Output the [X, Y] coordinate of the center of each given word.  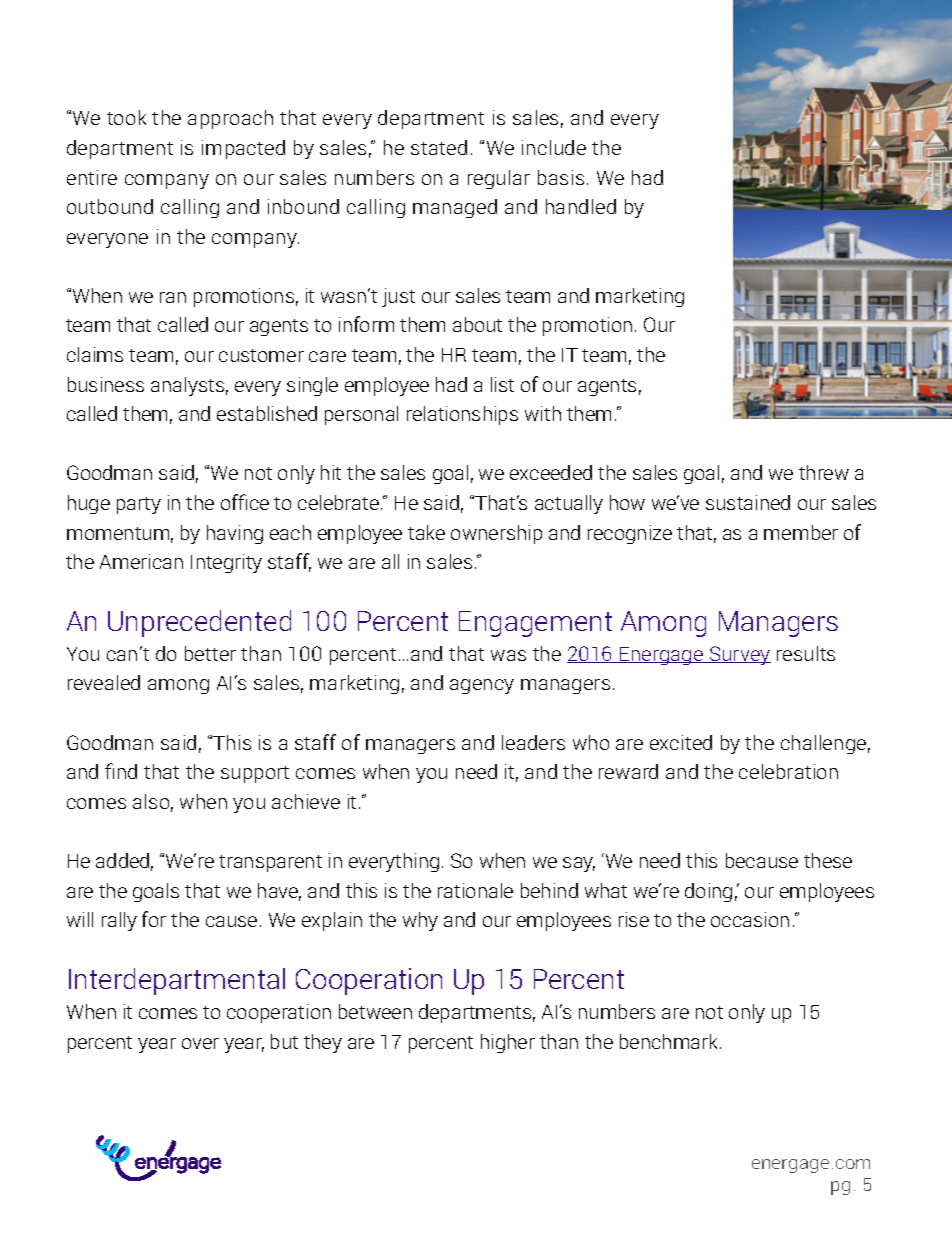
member [801, 532]
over [200, 1043]
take [426, 532]
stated [439, 147]
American [141, 561]
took [126, 117]
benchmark [670, 1041]
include [554, 147]
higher [508, 1043]
